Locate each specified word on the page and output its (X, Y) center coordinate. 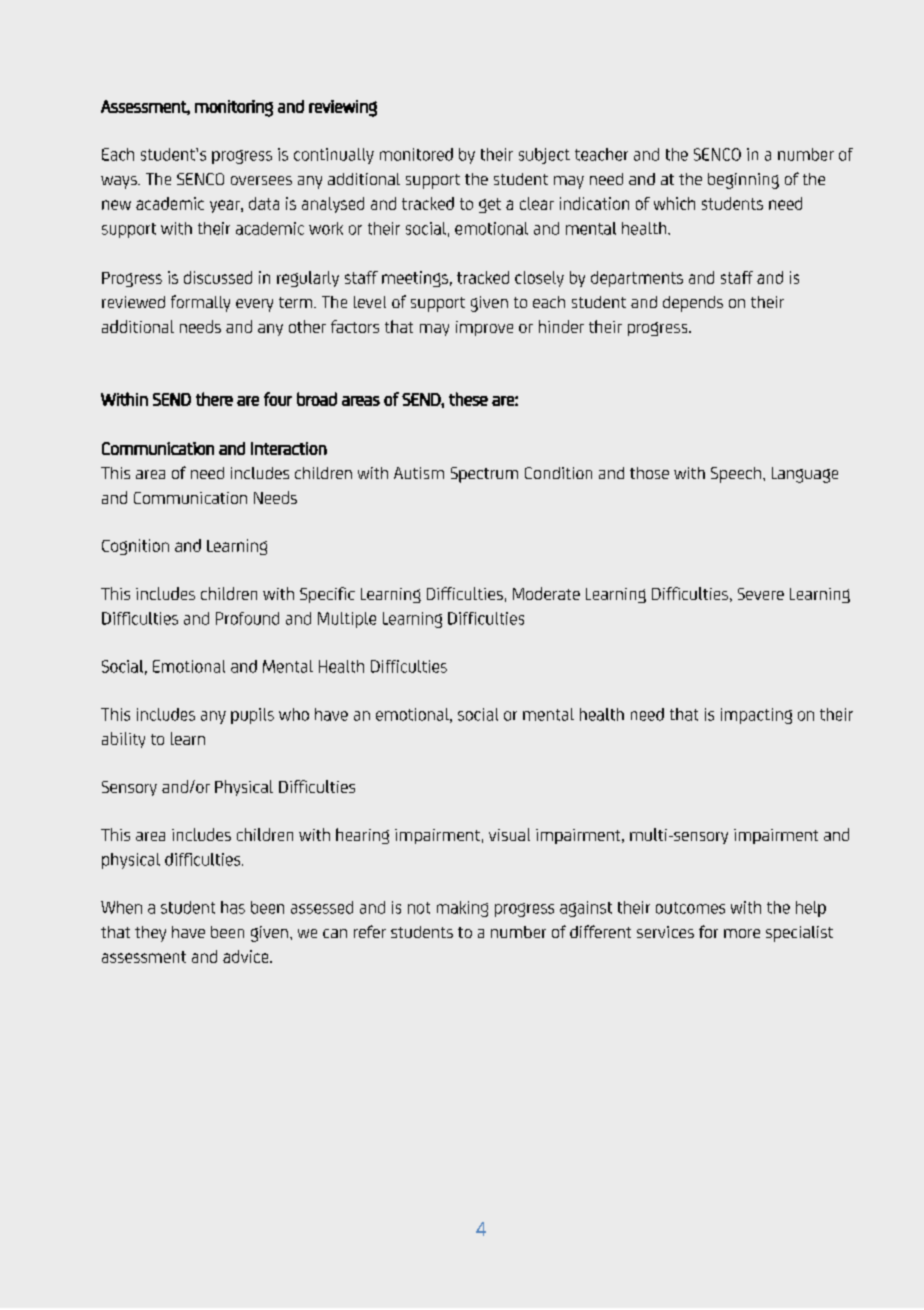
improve (484, 328)
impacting (756, 716)
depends (693, 304)
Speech (736, 475)
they (150, 934)
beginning (743, 181)
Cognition (135, 547)
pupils (252, 716)
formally (200, 303)
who (294, 714)
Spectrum (484, 475)
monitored (416, 154)
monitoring (234, 108)
